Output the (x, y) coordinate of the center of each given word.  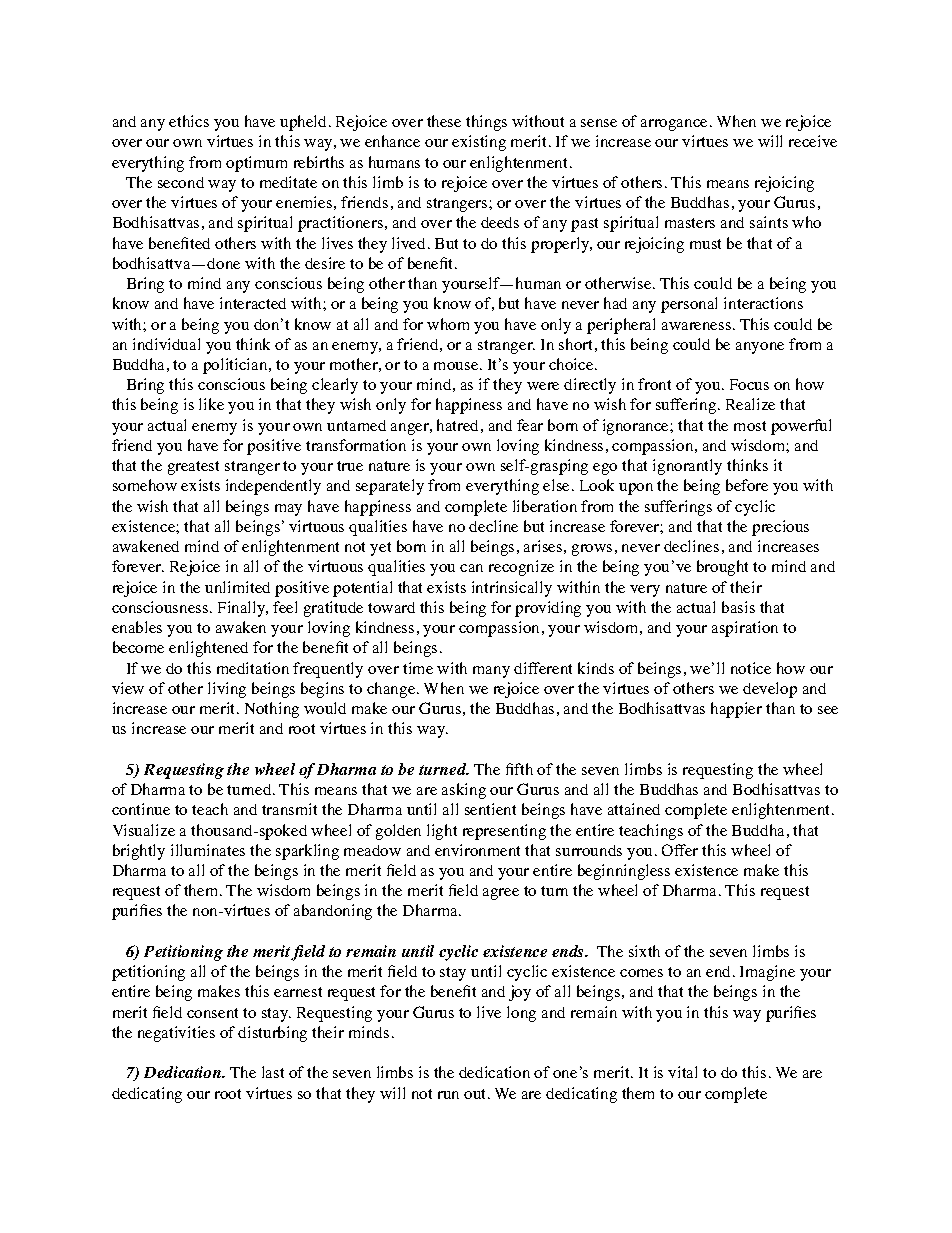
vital (682, 1072)
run (448, 1095)
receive (813, 141)
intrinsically (512, 589)
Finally (243, 609)
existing (479, 143)
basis (738, 607)
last (273, 1072)
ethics (189, 121)
